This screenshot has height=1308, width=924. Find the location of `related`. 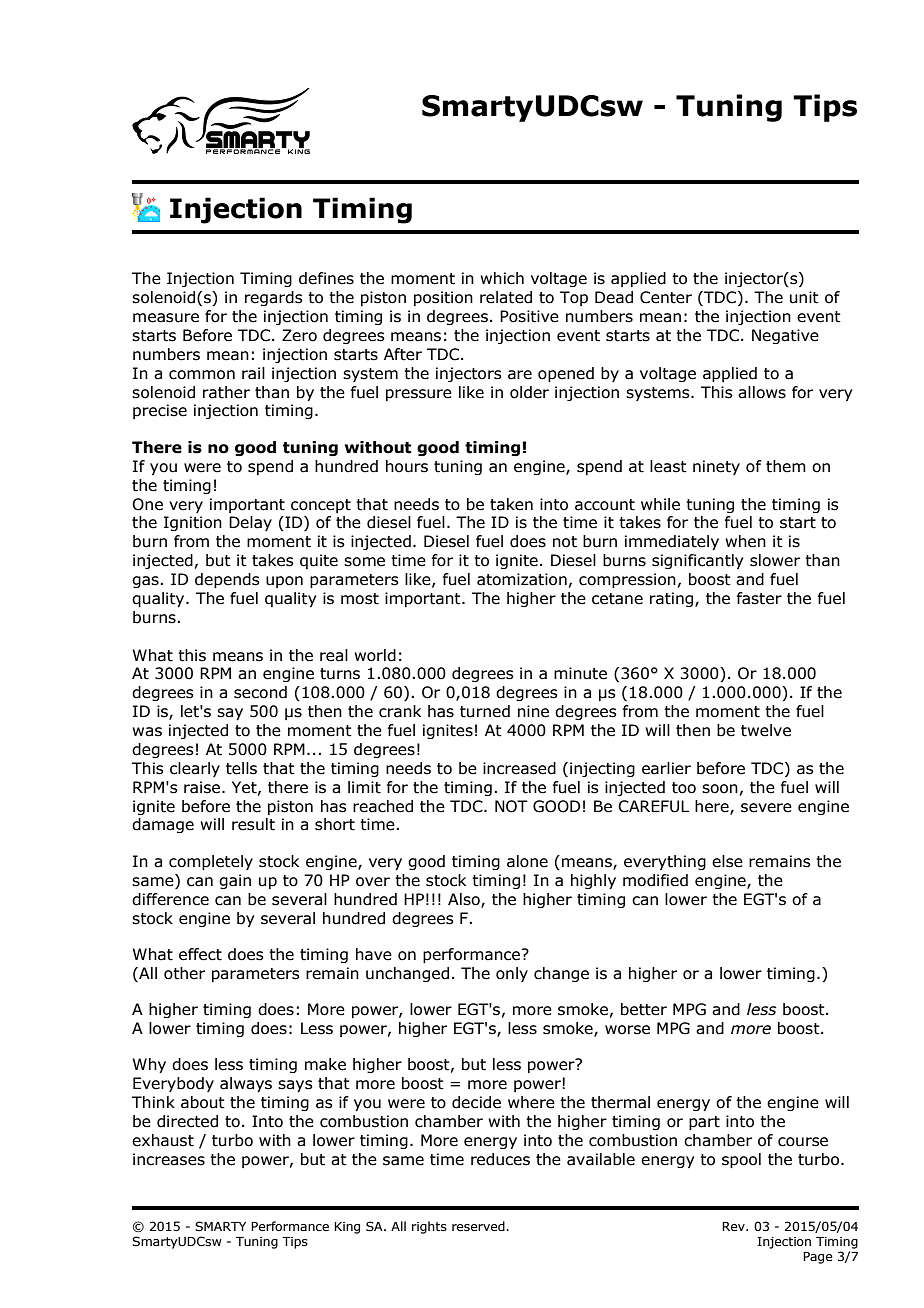

related is located at coordinates (506, 297).
